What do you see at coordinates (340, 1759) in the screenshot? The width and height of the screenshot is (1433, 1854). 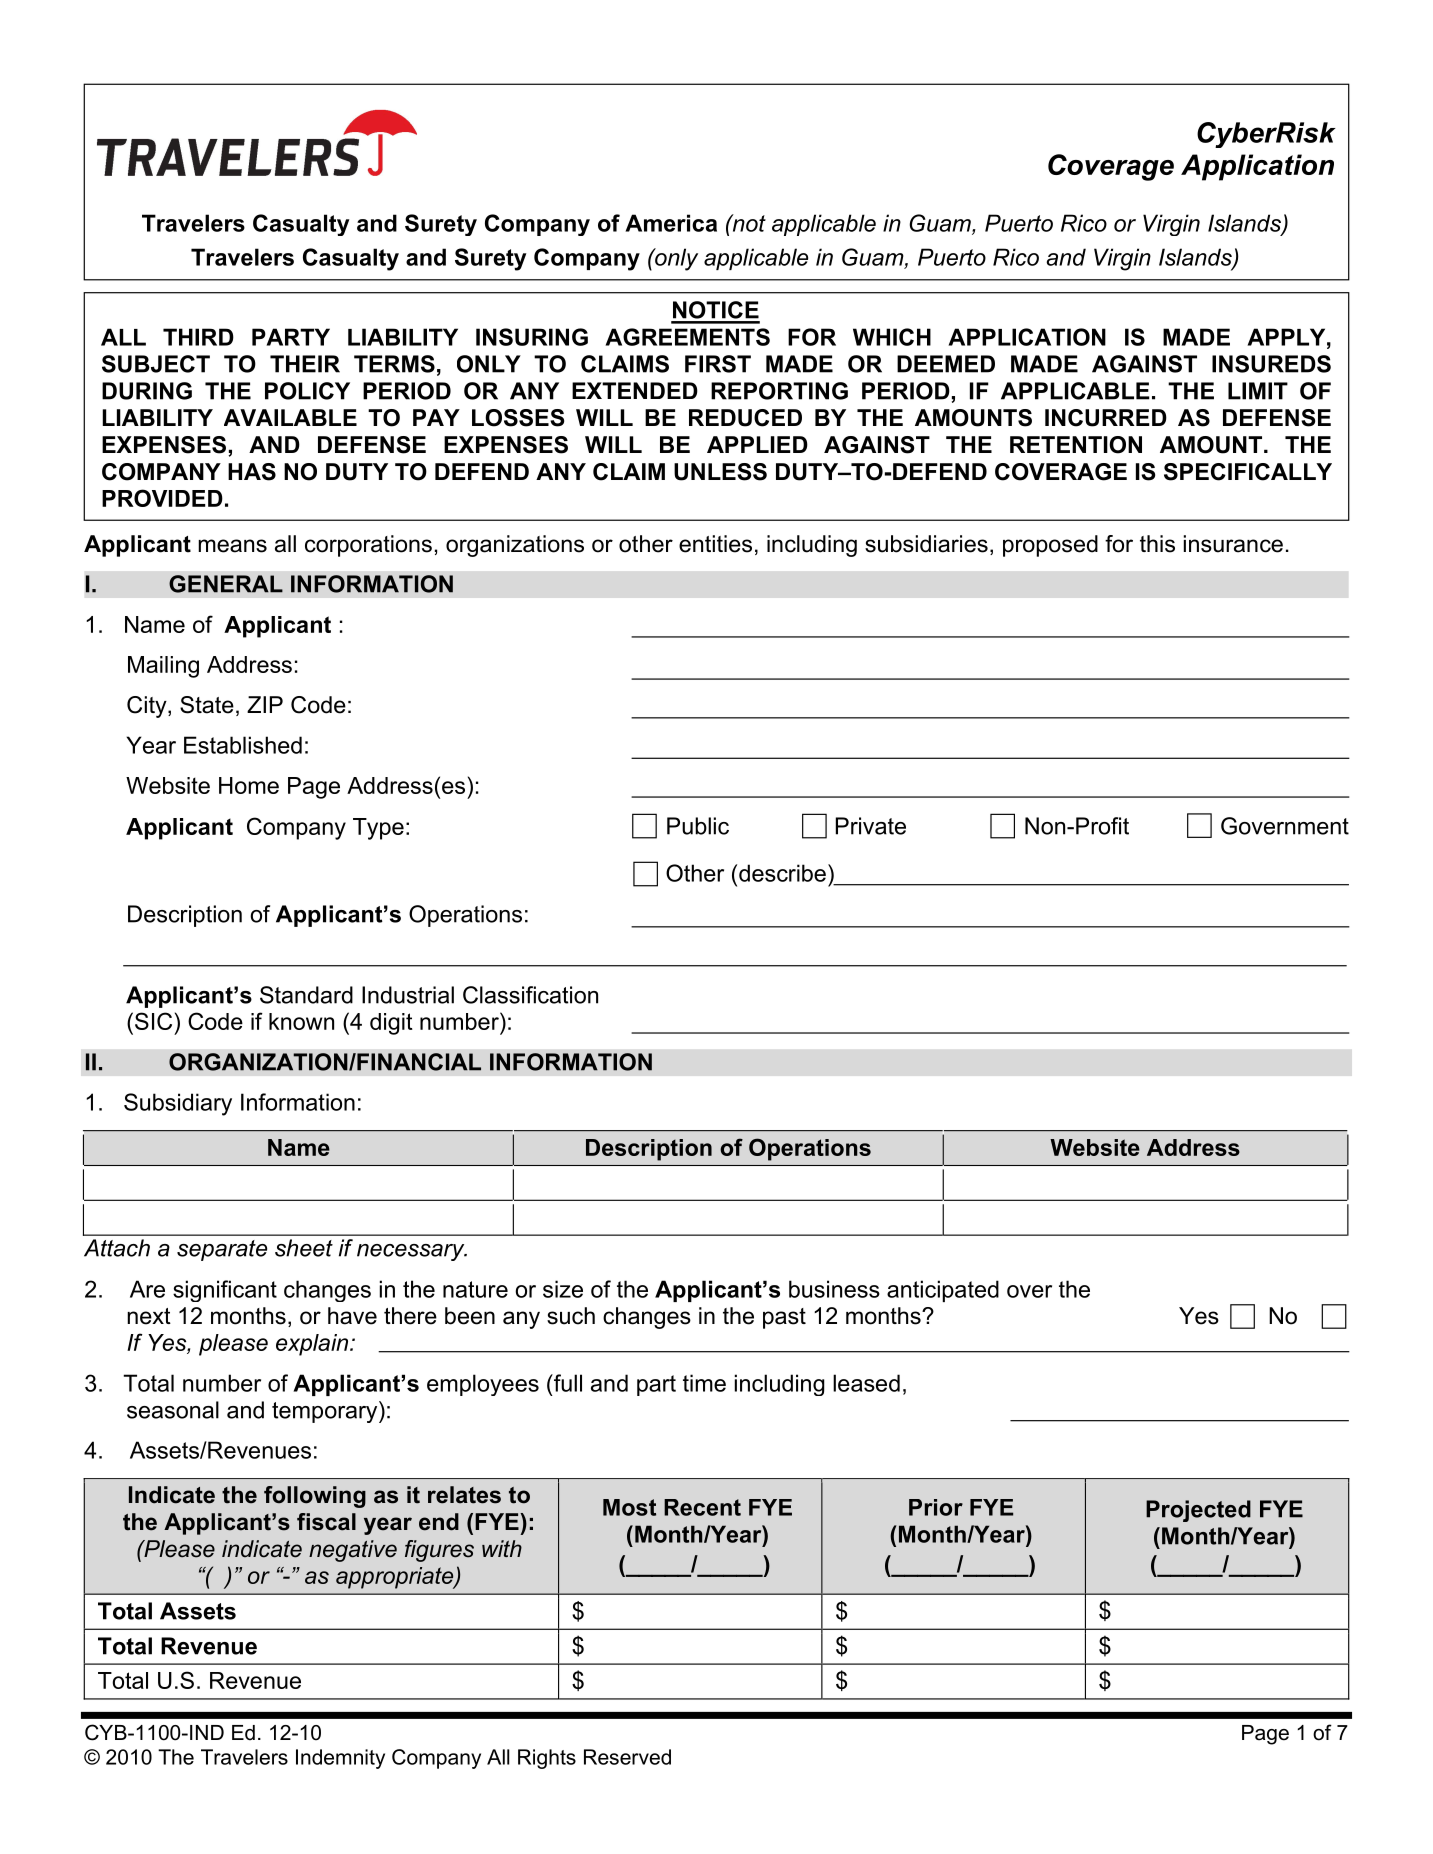 I see `Indemnity` at bounding box center [340, 1759].
